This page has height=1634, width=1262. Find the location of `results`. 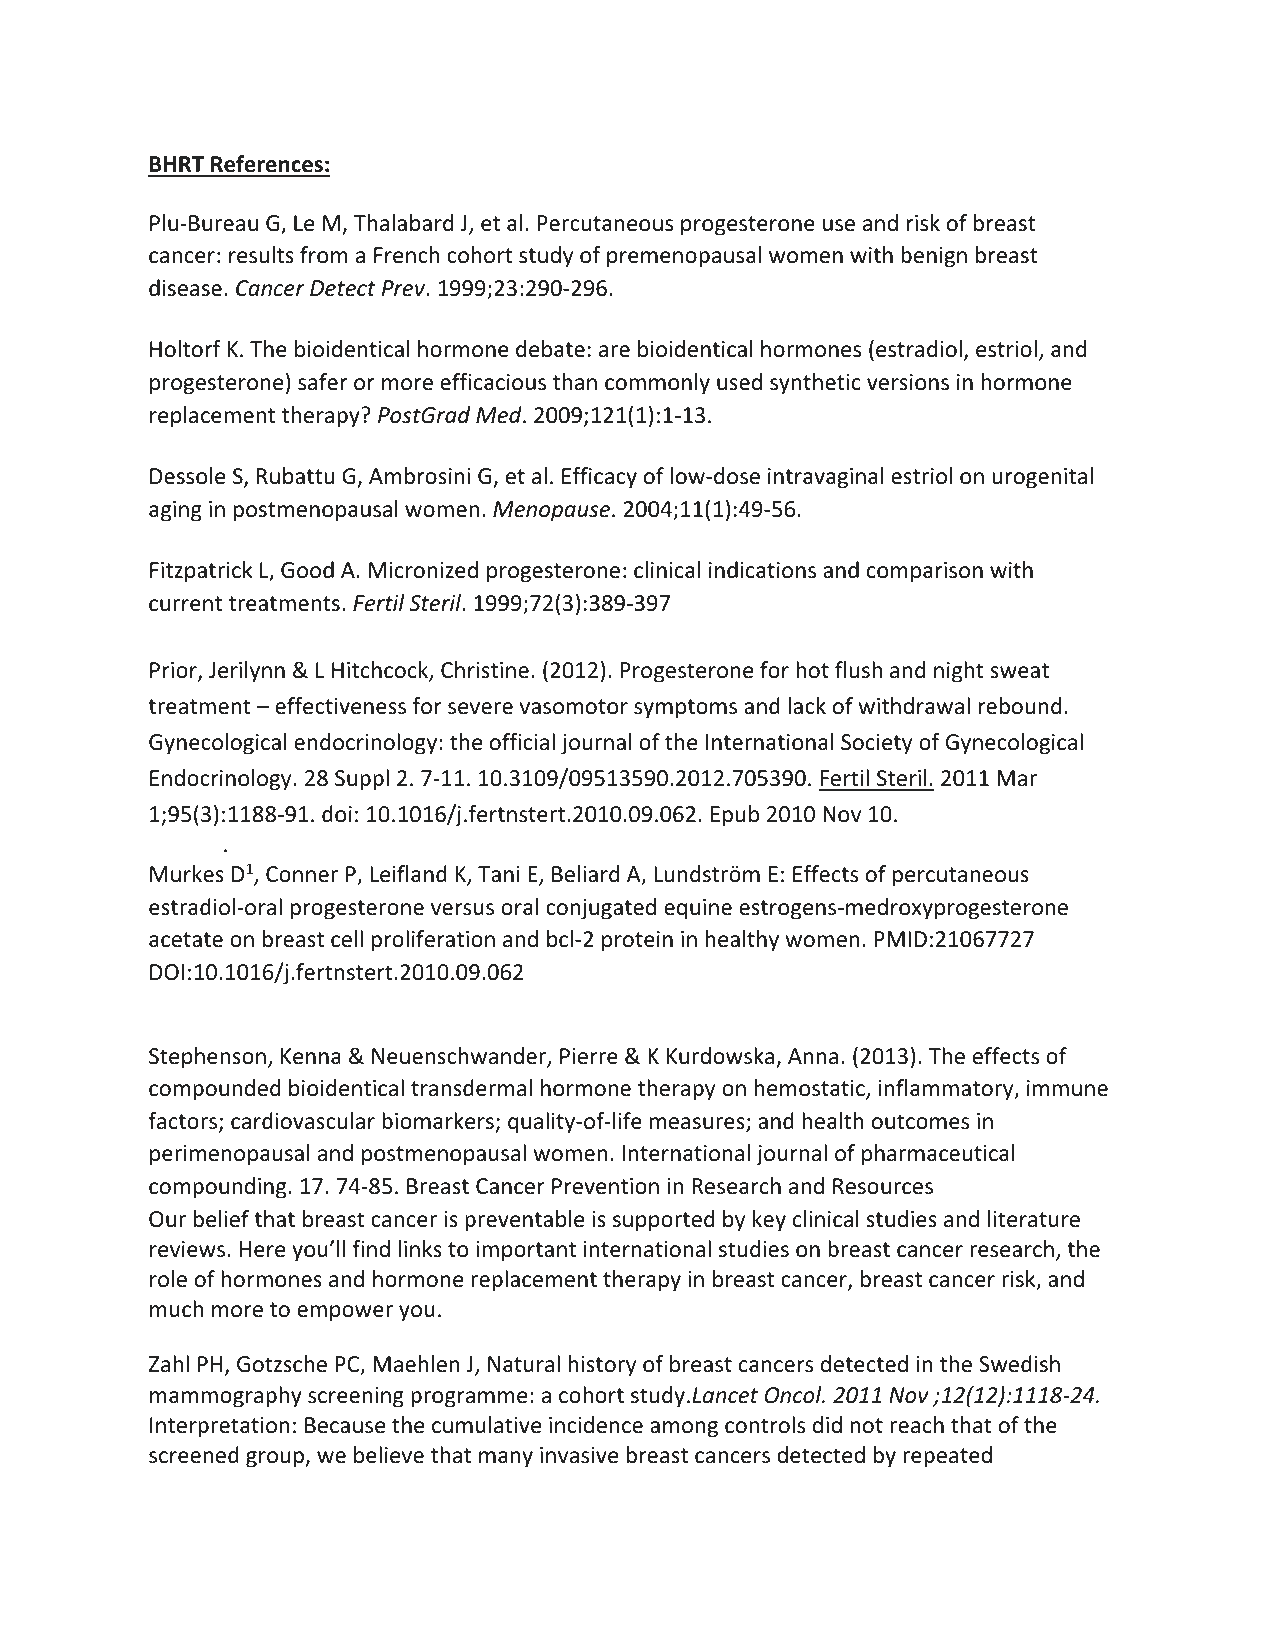

results is located at coordinates (261, 255).
